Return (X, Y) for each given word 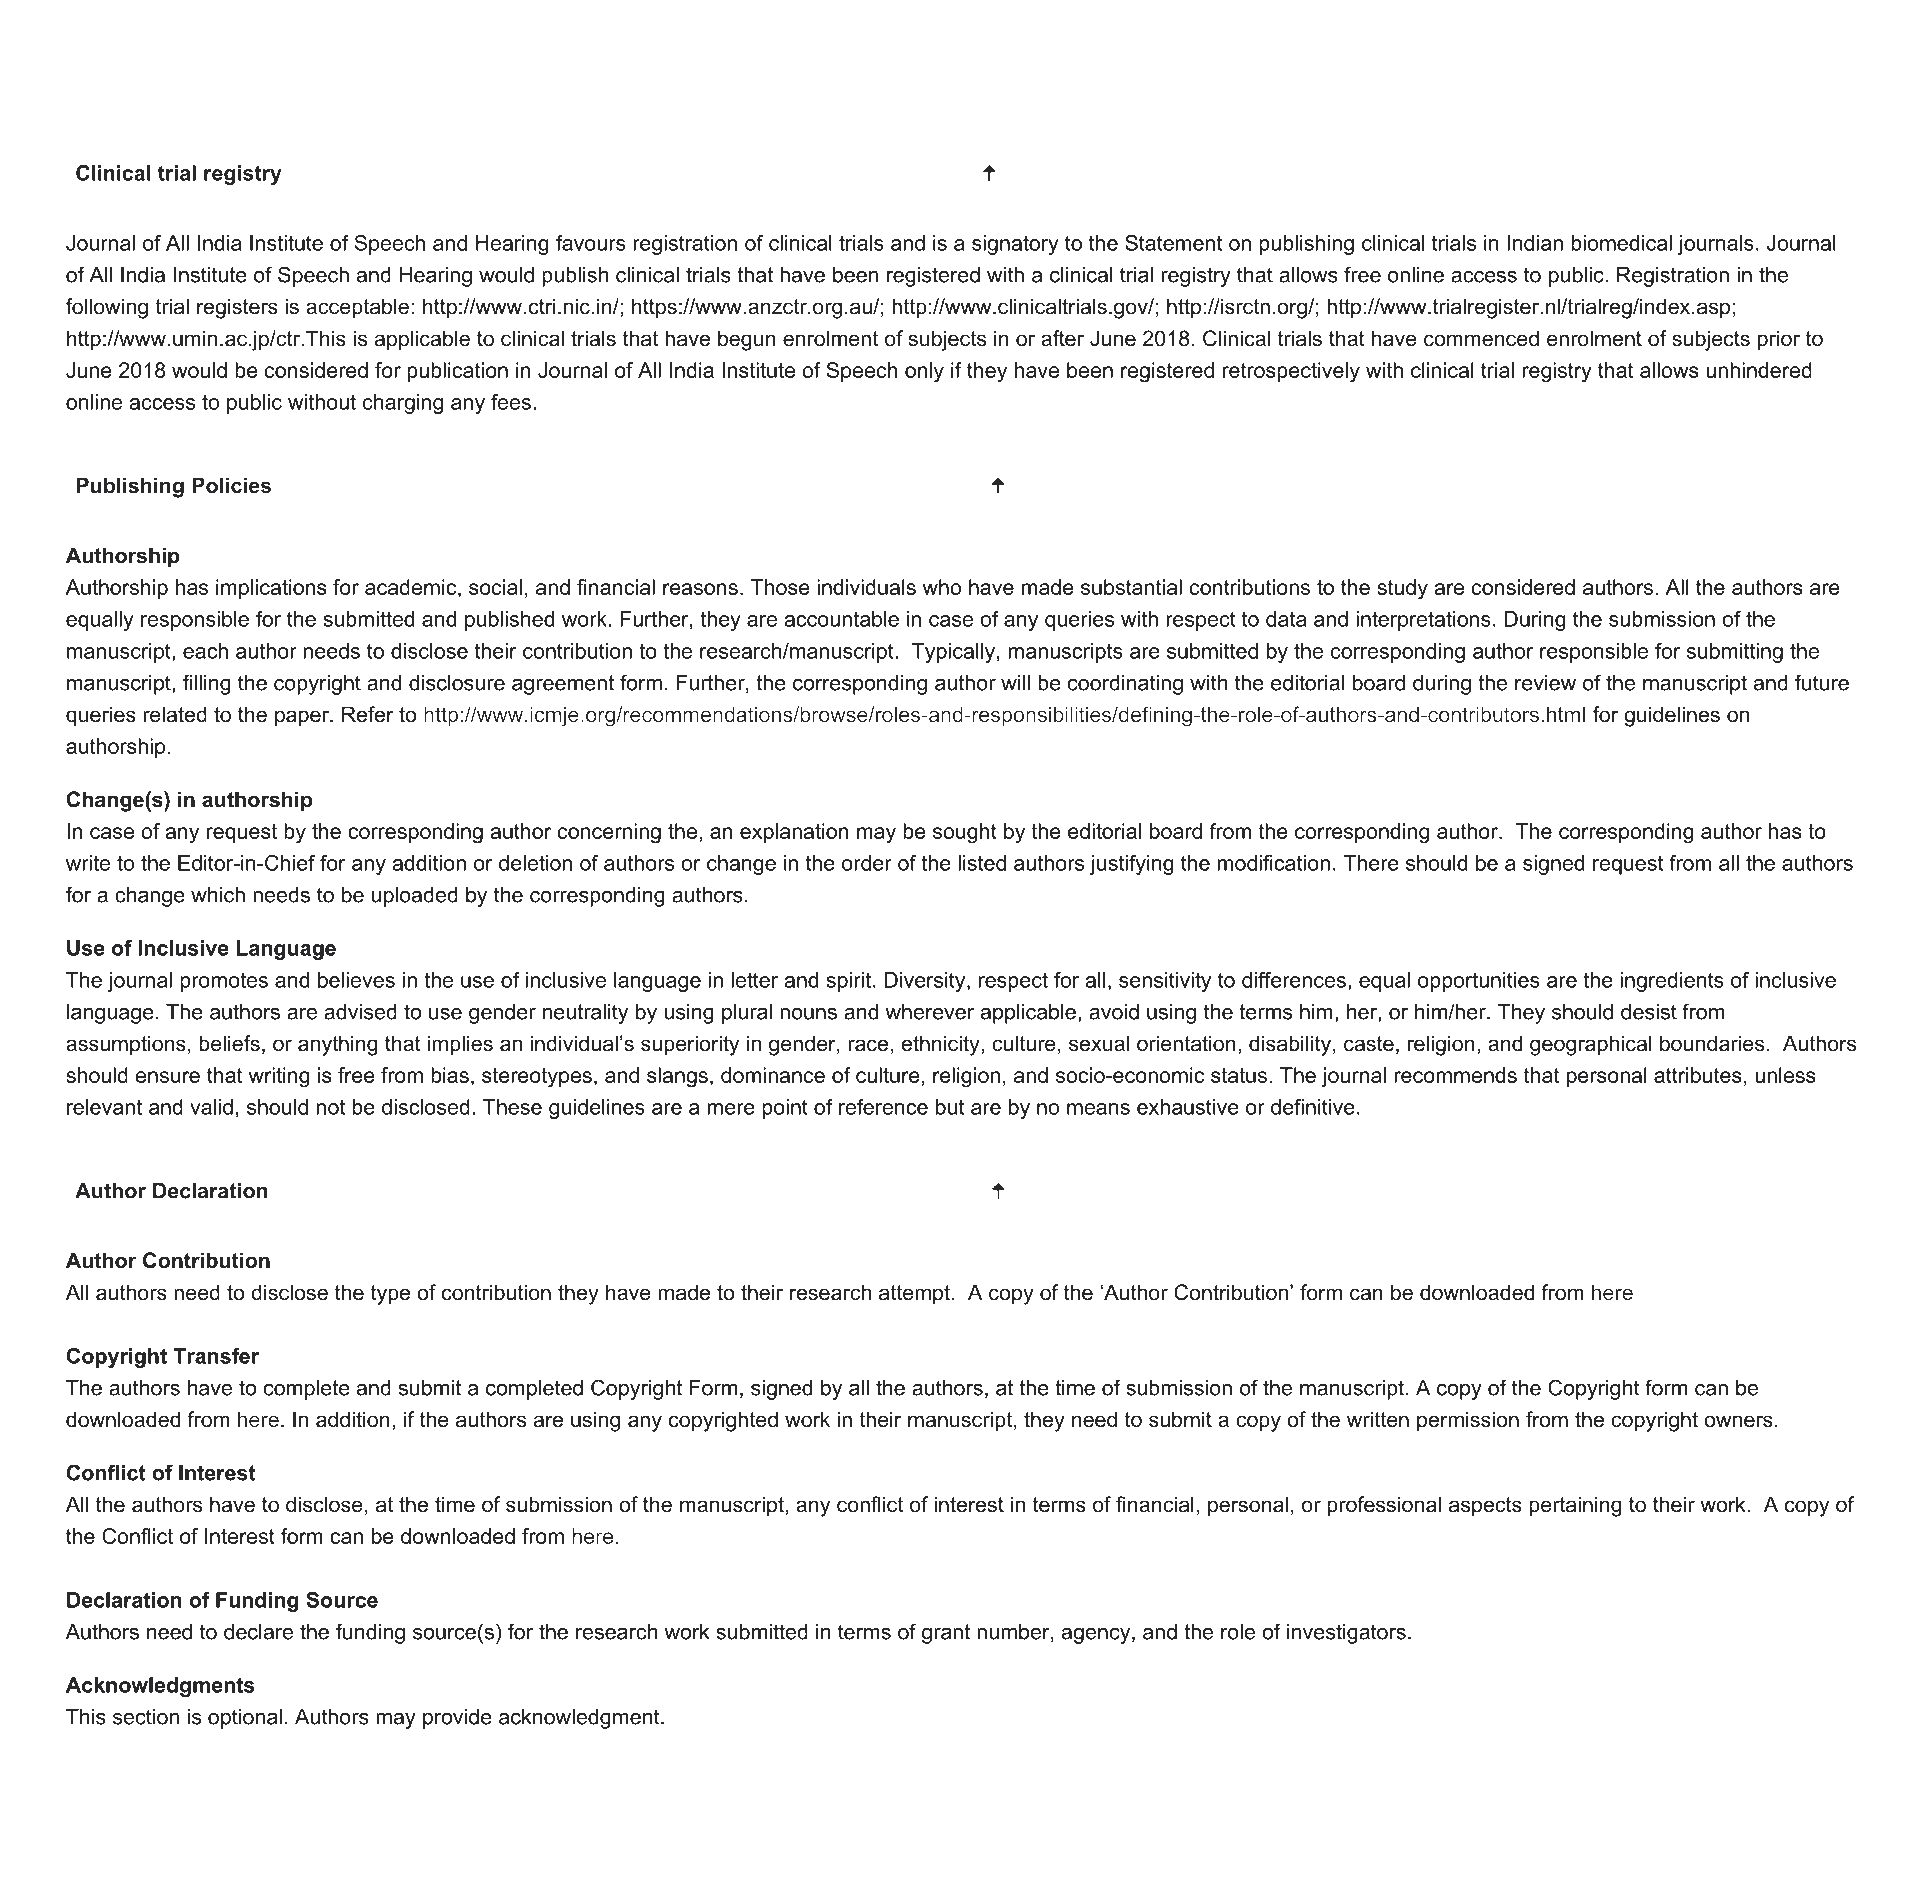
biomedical (1621, 243)
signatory (1015, 245)
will (1015, 683)
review (1545, 683)
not (331, 1107)
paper (303, 718)
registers (237, 308)
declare (258, 1632)
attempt (914, 1295)
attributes (1698, 1075)
